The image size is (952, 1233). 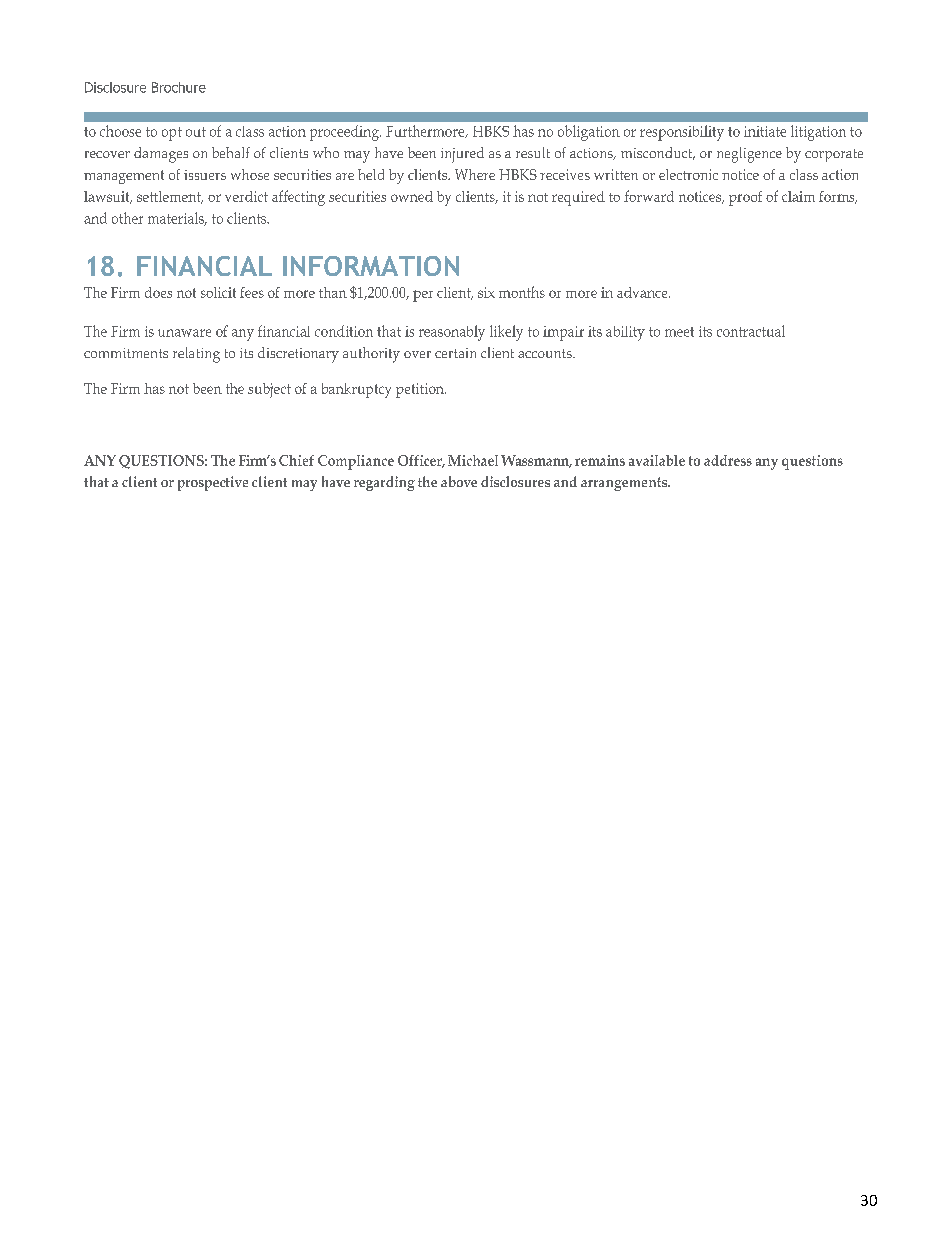 What do you see at coordinates (462, 155) in the document?
I see `injured` at bounding box center [462, 155].
